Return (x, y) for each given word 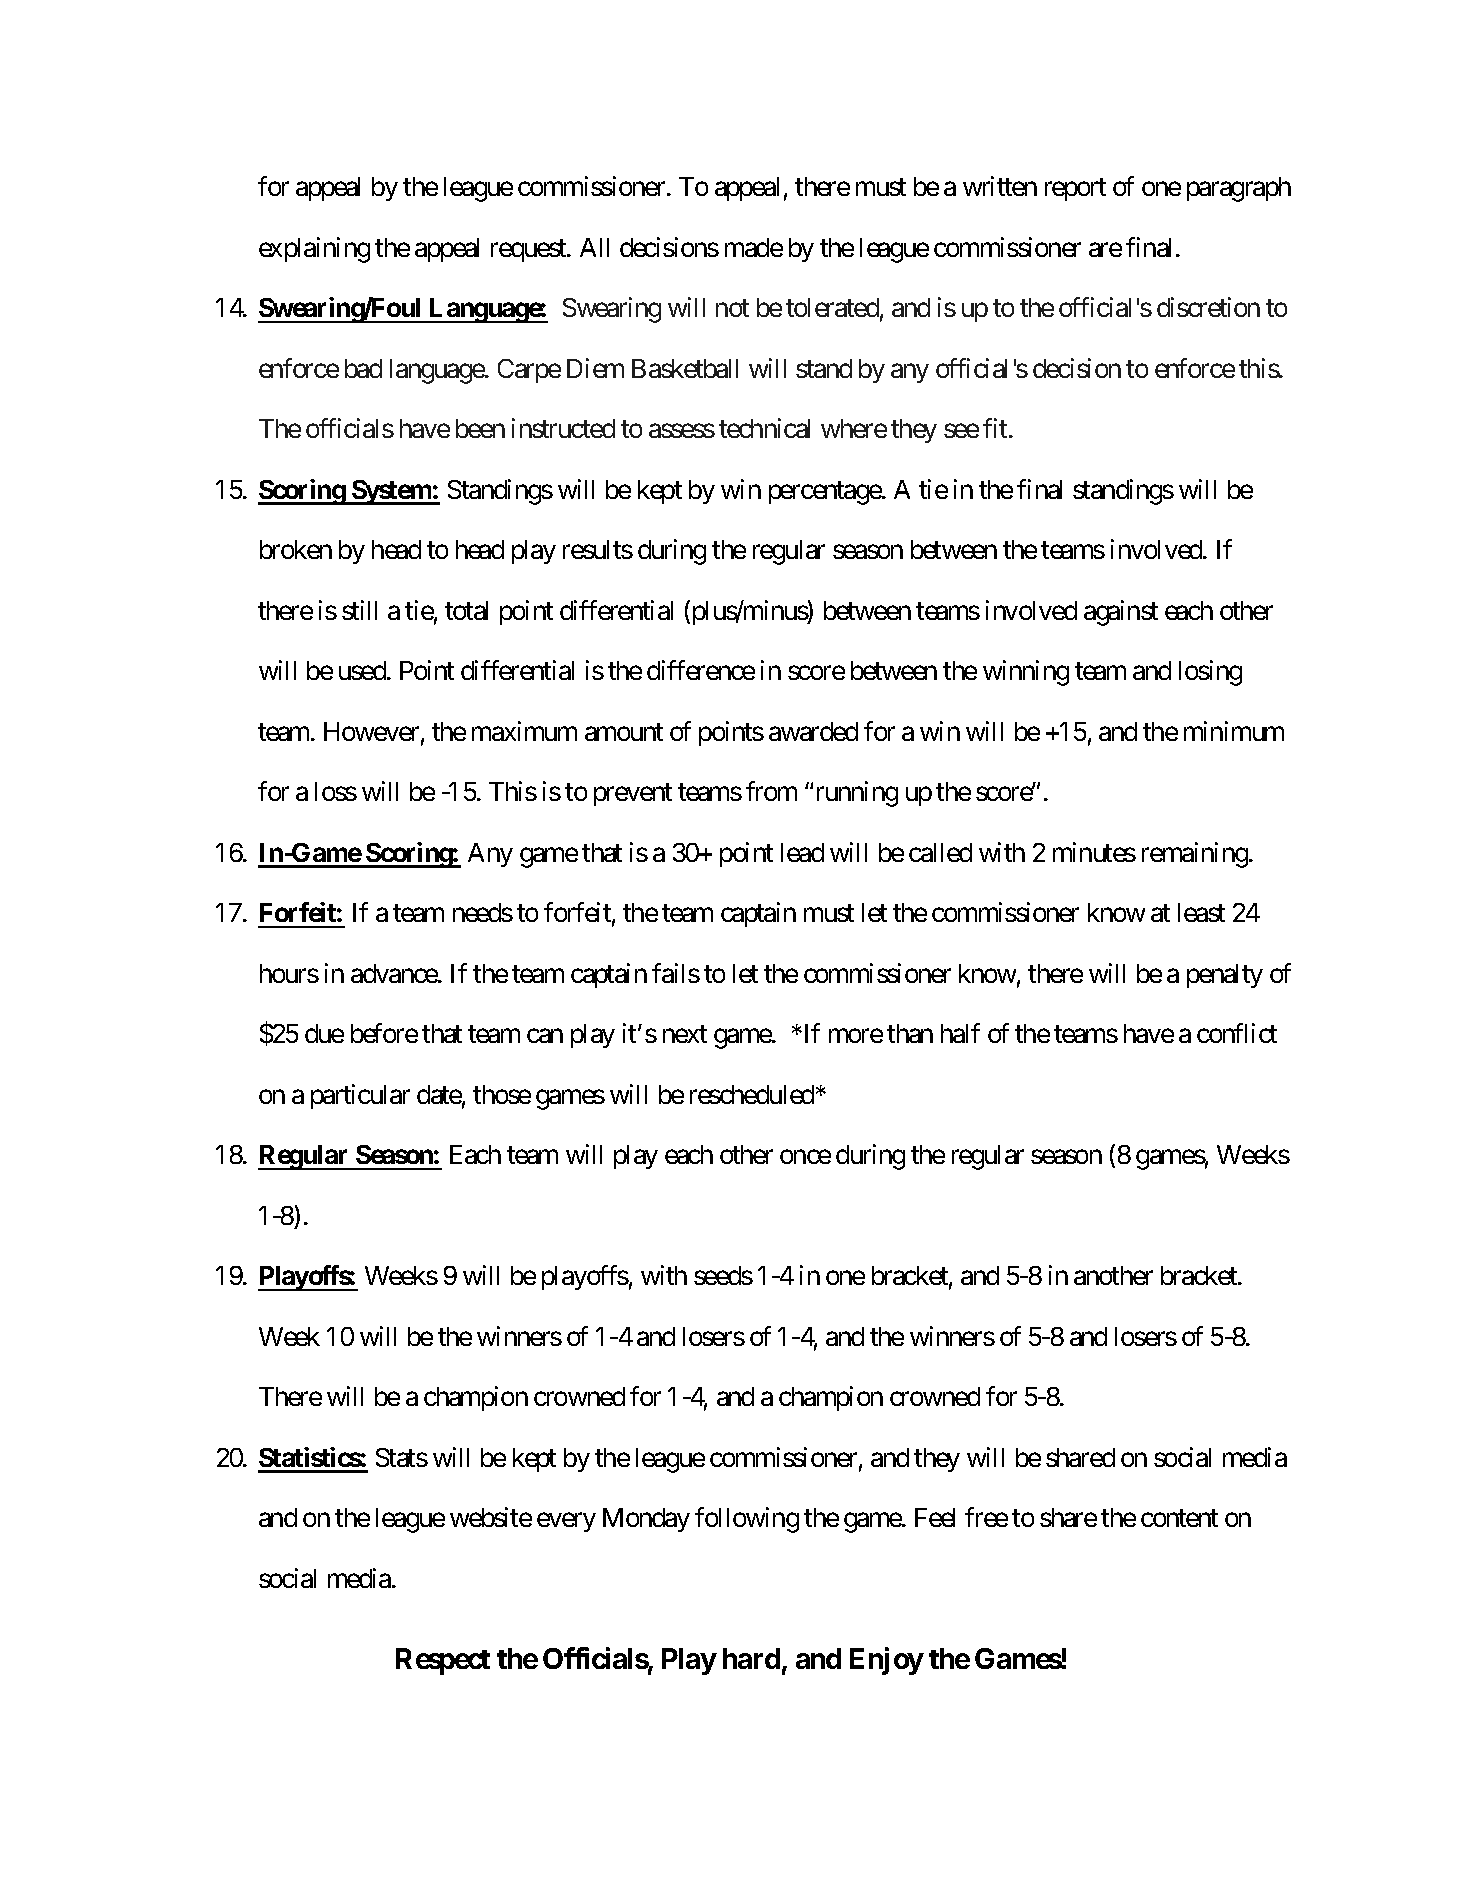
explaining (314, 250)
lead (802, 852)
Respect (443, 1661)
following (747, 1520)
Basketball (685, 368)
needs (483, 912)
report (1075, 190)
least (1201, 912)
